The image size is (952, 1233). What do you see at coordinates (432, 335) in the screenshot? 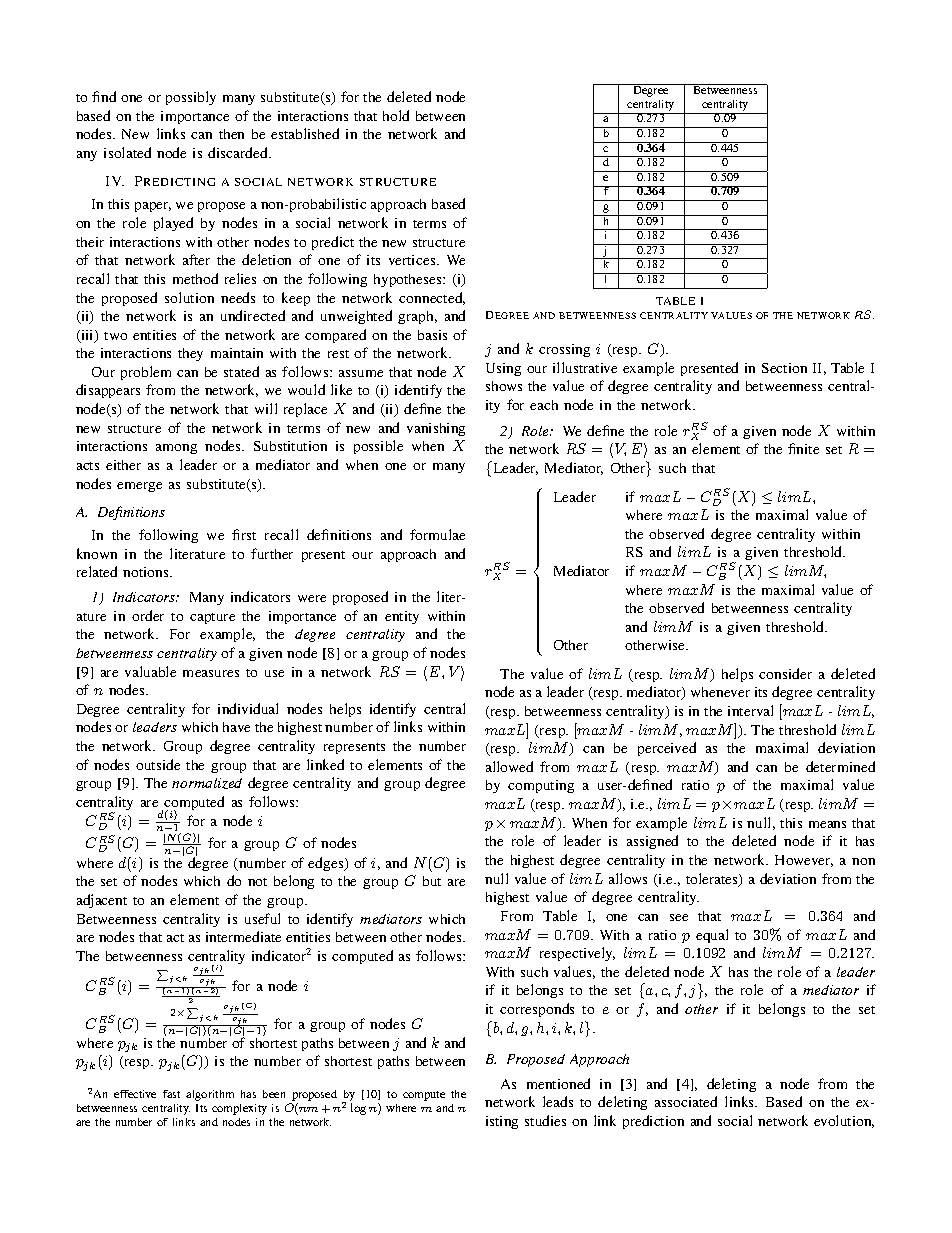
I see `basis` at bounding box center [432, 335].
